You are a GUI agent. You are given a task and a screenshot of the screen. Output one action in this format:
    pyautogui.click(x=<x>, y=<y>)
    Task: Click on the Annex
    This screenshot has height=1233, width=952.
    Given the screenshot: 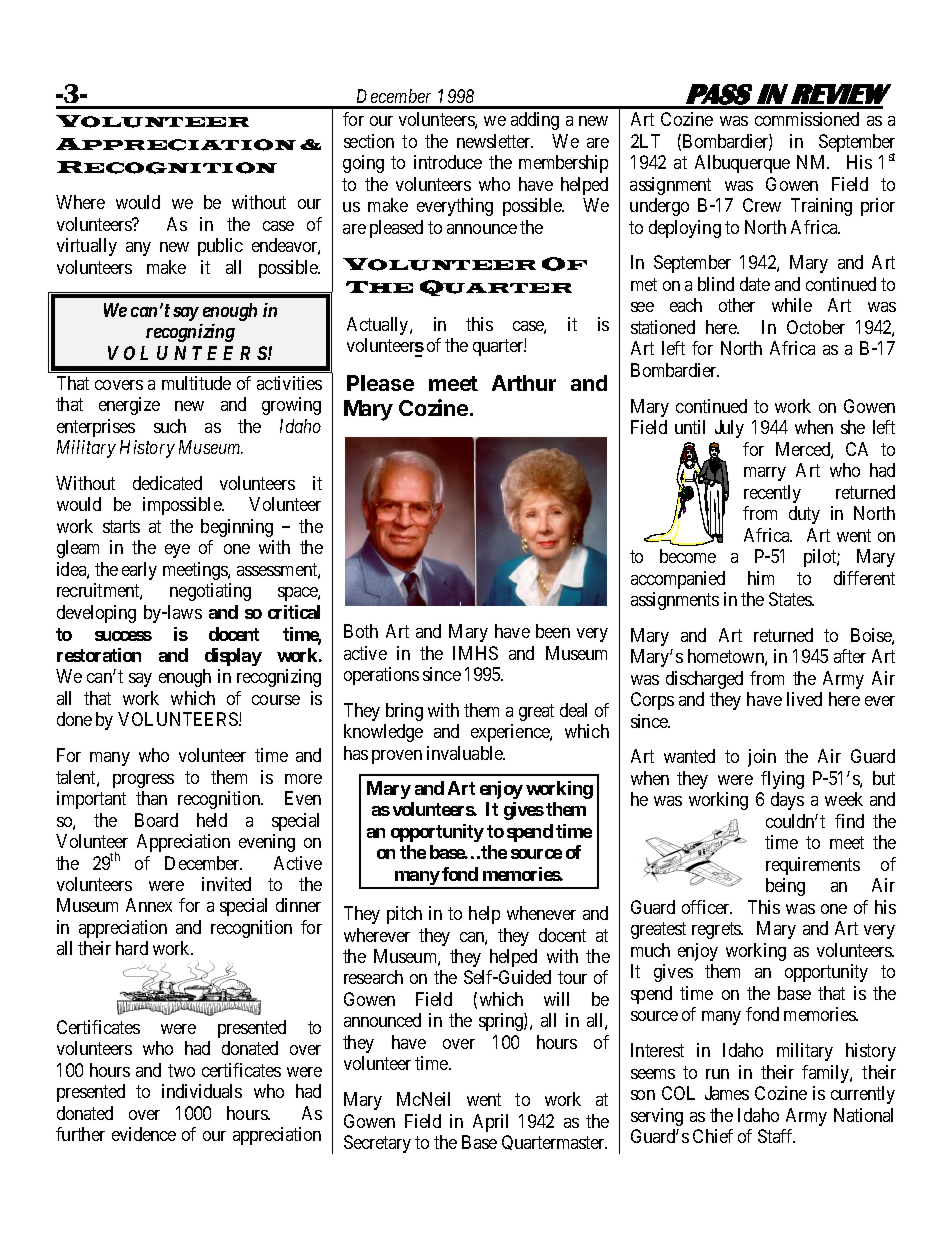 What is the action you would take?
    pyautogui.click(x=149, y=905)
